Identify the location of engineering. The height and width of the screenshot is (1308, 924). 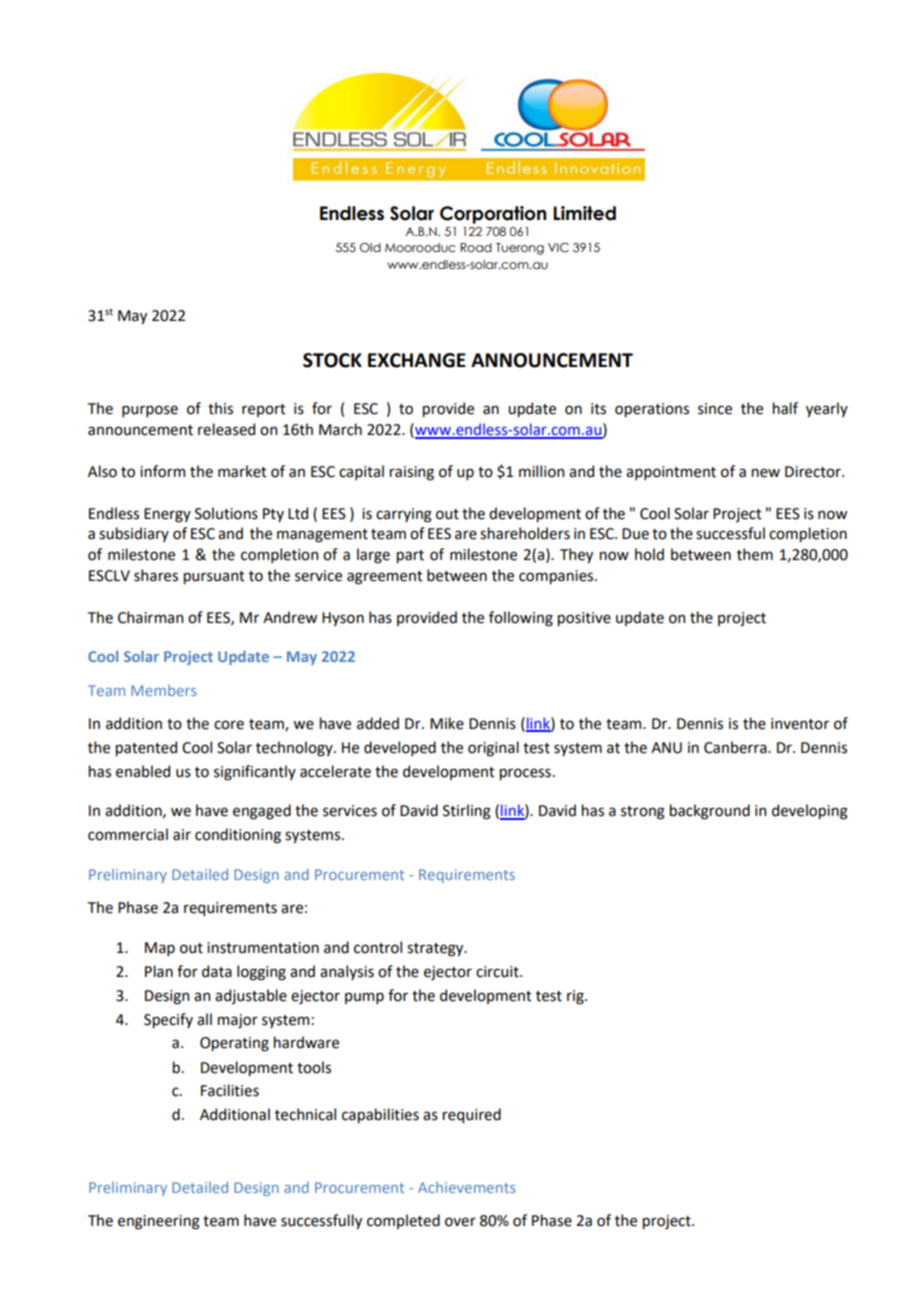
(159, 1222).
